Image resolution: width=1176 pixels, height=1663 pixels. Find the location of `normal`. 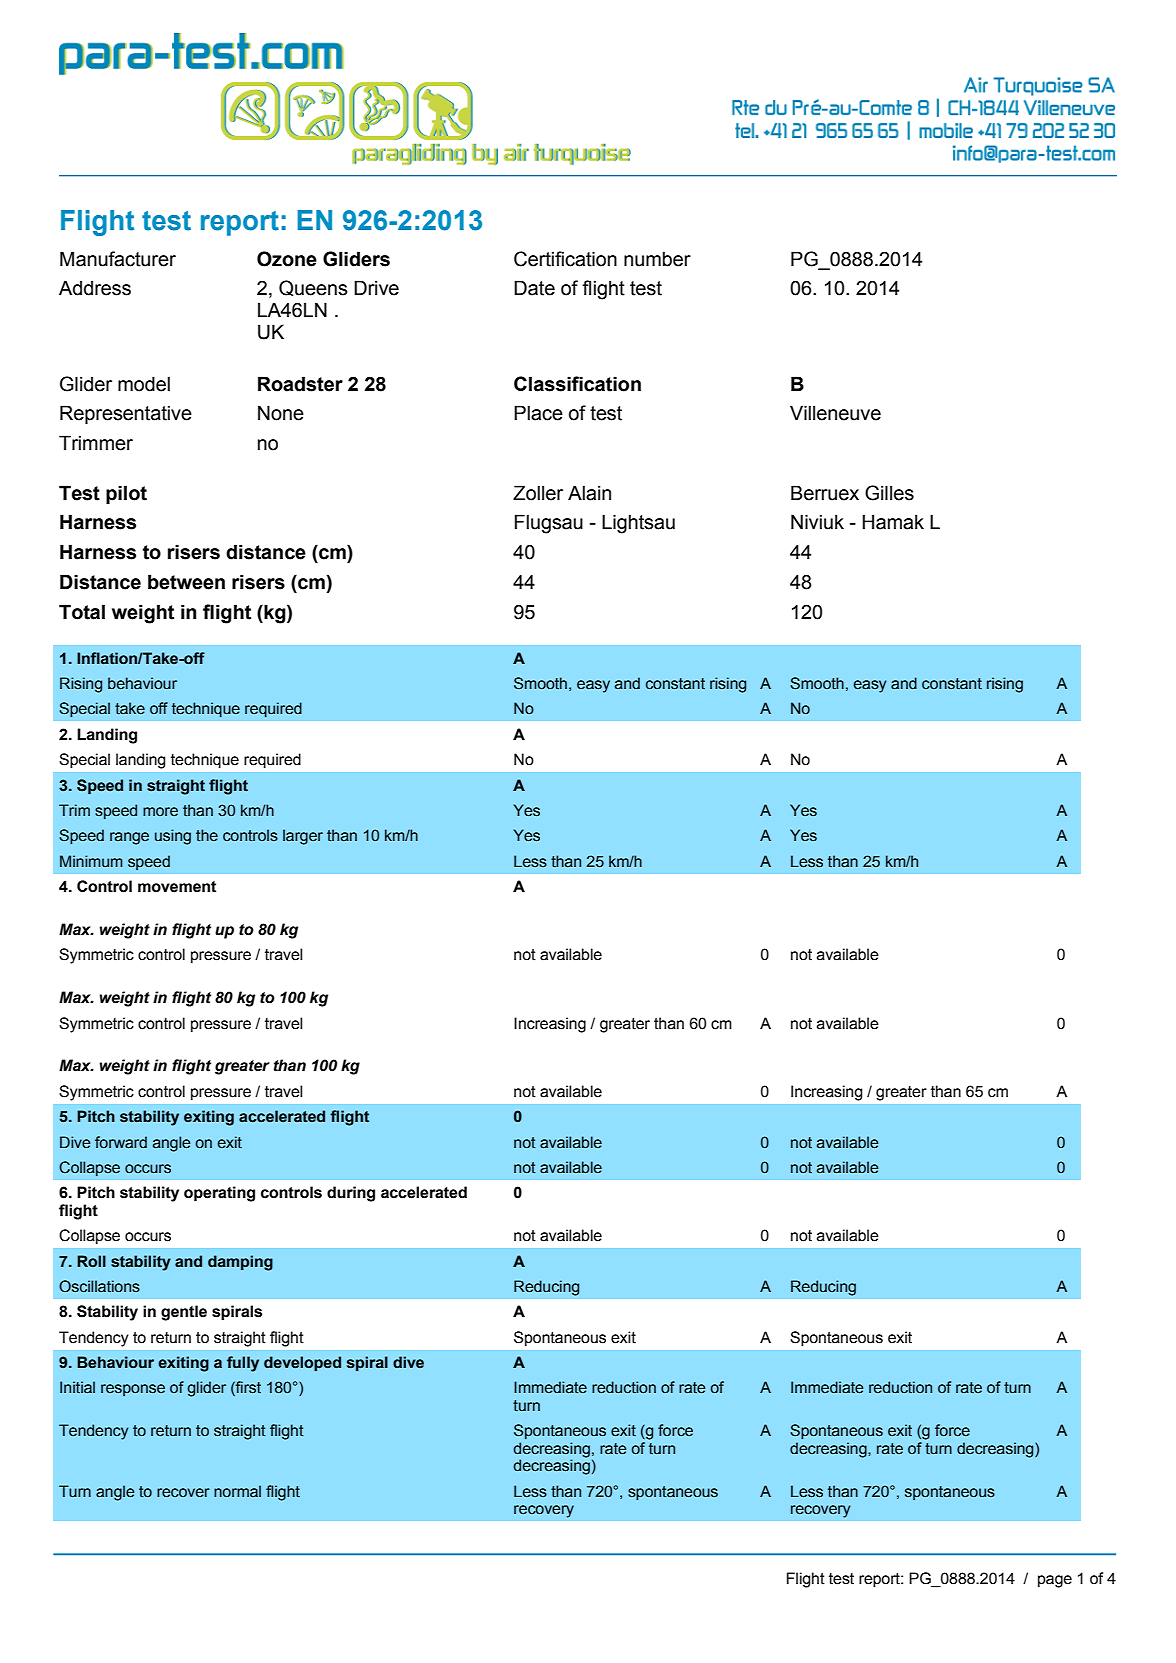

normal is located at coordinates (237, 1491).
